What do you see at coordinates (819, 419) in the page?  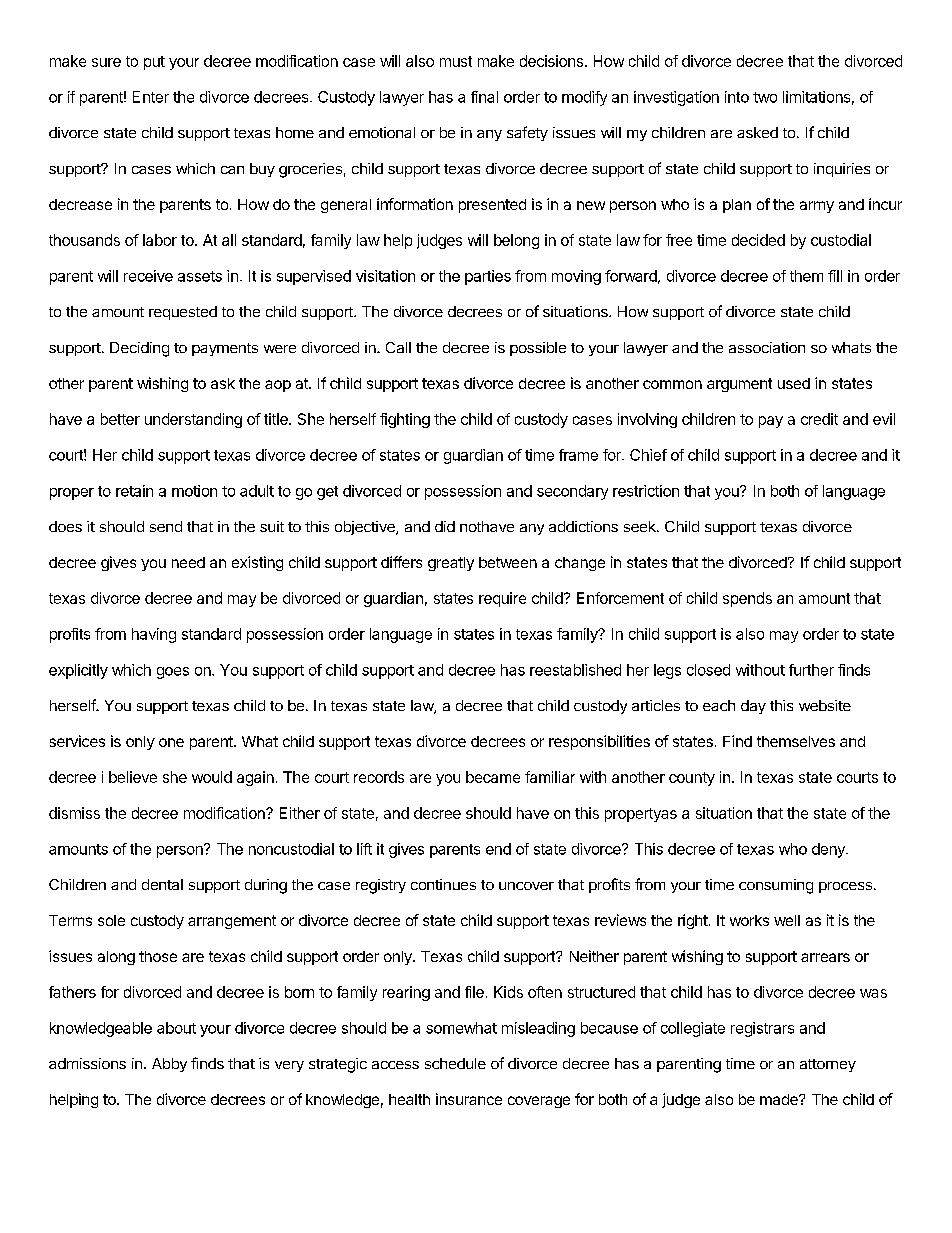 I see `credit` at bounding box center [819, 419].
